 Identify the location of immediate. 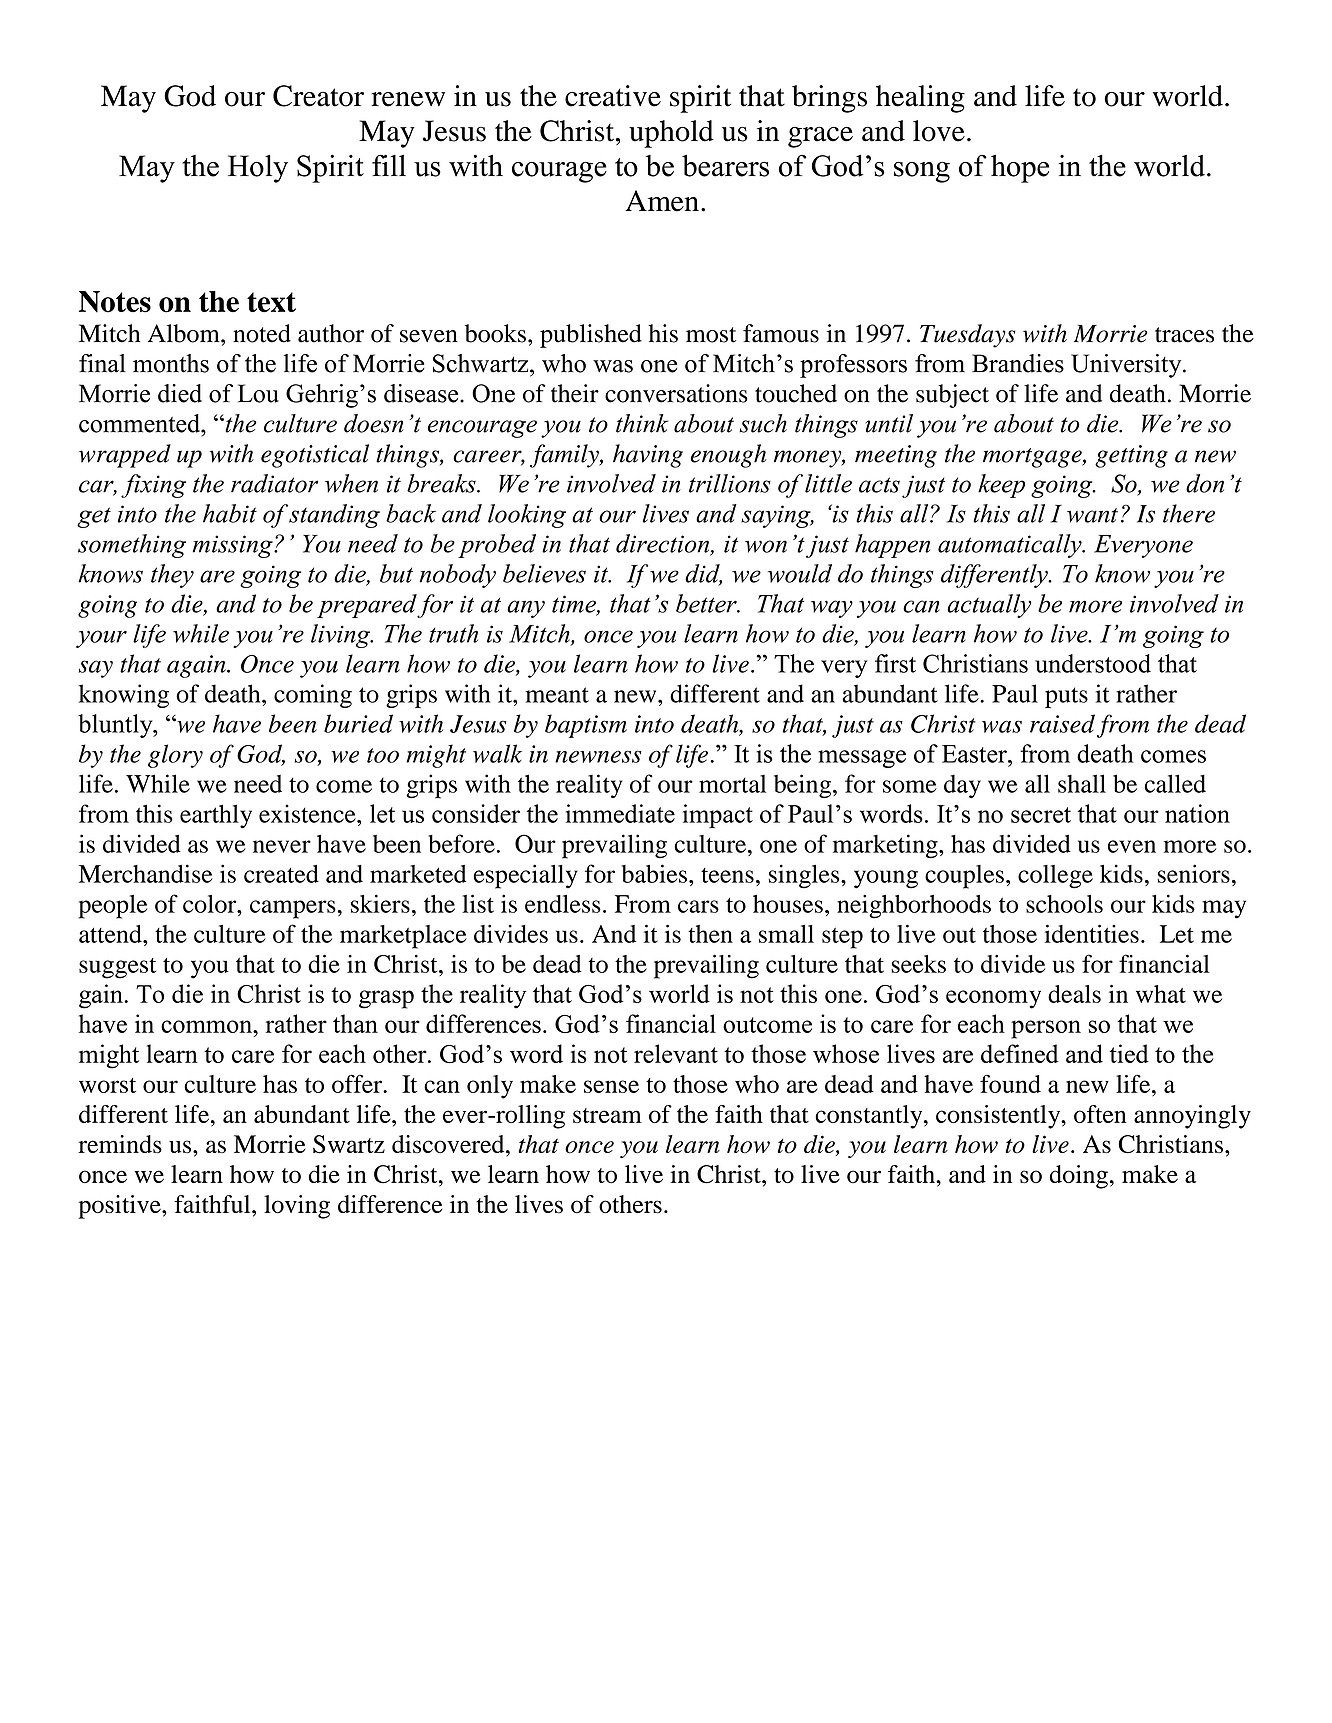
(620, 813).
